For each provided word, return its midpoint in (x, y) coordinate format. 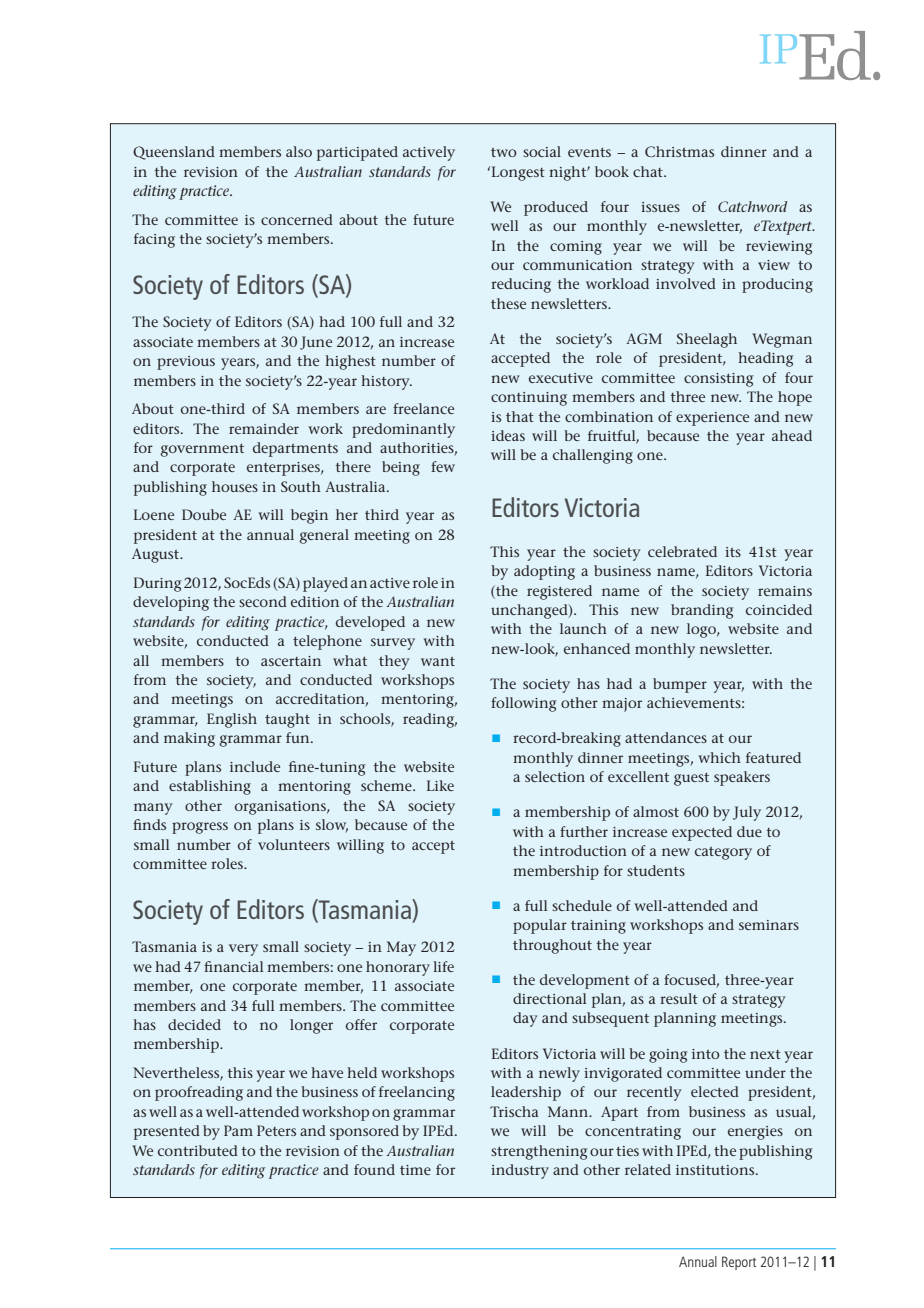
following (524, 704)
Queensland (174, 153)
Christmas (679, 151)
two (504, 152)
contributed (198, 1150)
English (232, 720)
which (719, 757)
